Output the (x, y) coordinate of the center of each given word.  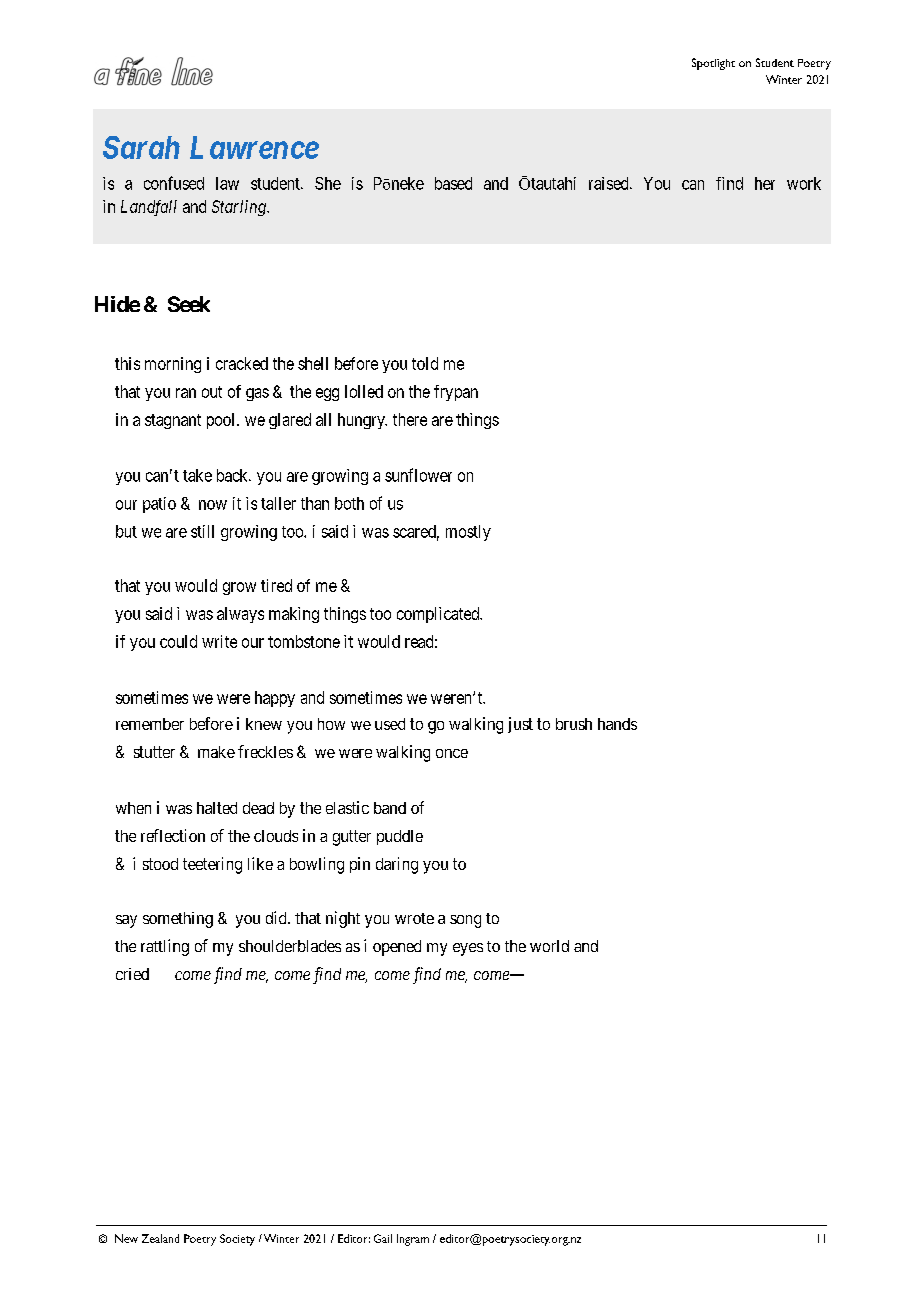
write (219, 641)
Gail (383, 1238)
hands (617, 724)
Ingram (413, 1240)
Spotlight (713, 64)
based (453, 183)
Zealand (160, 1238)
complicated (439, 615)
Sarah (141, 147)
